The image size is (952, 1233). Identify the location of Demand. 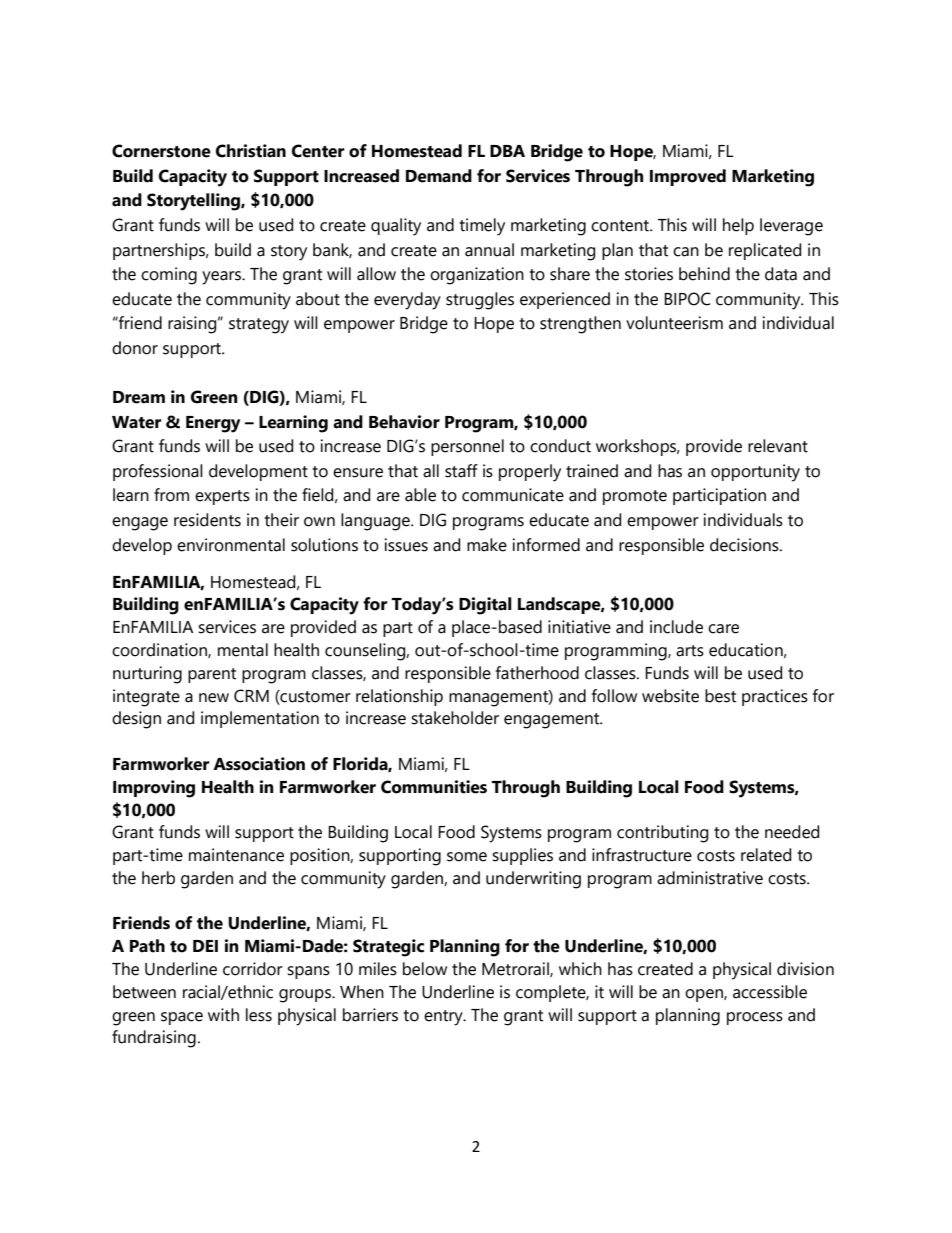
(439, 176).
